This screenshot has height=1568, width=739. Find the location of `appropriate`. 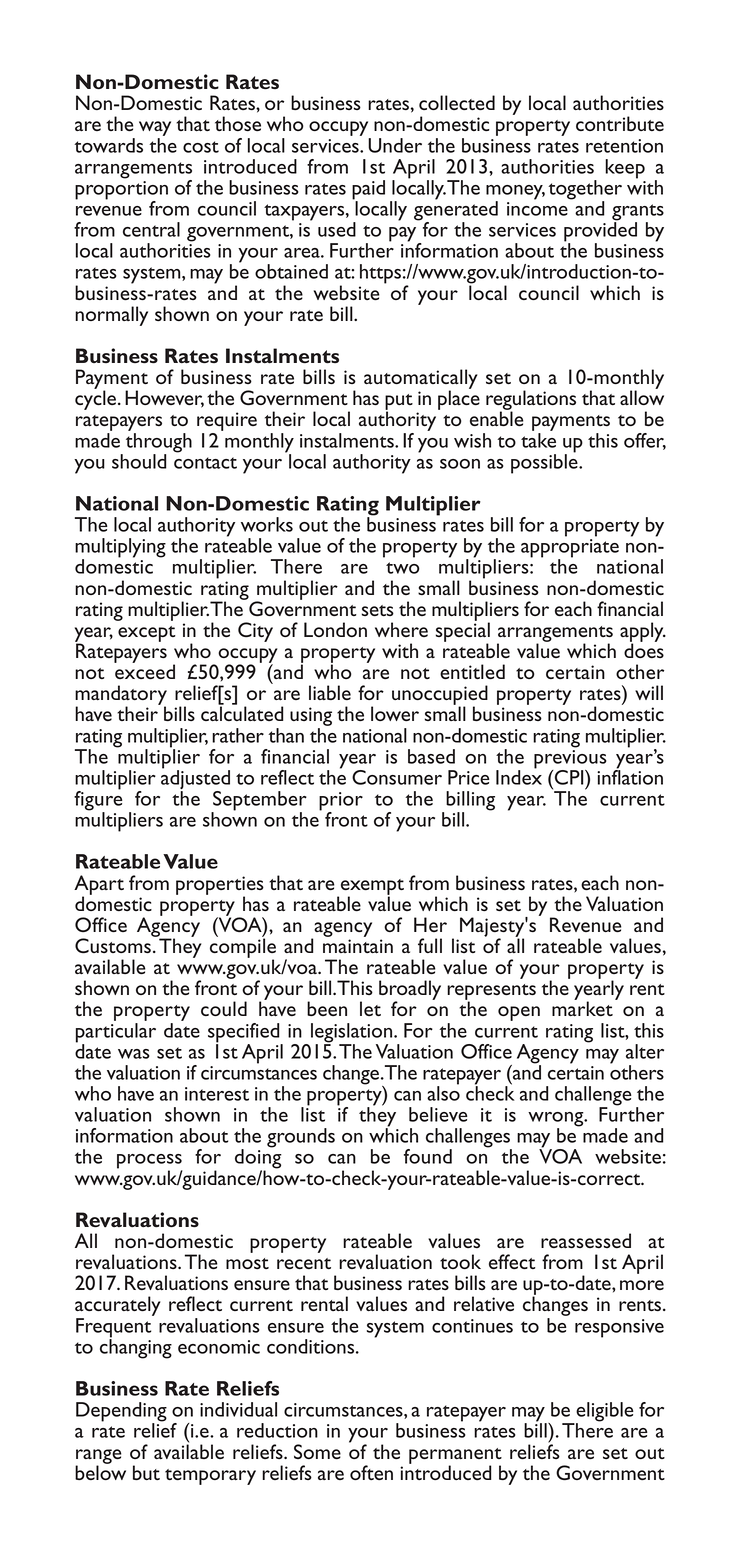

appropriate is located at coordinates (570, 549).
